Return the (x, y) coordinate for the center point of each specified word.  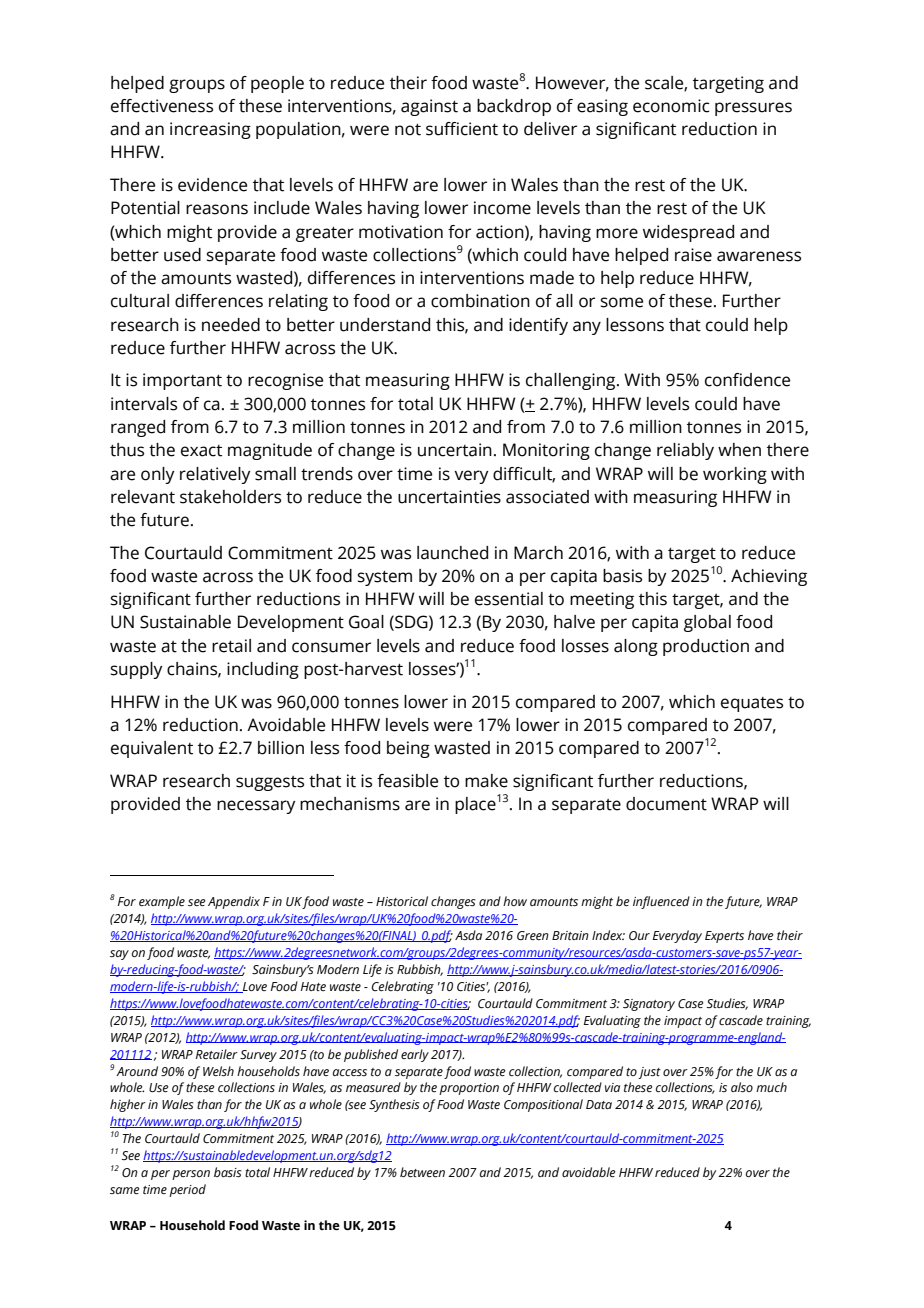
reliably (685, 451)
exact (201, 451)
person (191, 1175)
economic (671, 106)
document (666, 804)
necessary (256, 807)
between (422, 1172)
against (429, 107)
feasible (407, 781)
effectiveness (162, 106)
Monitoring (546, 451)
